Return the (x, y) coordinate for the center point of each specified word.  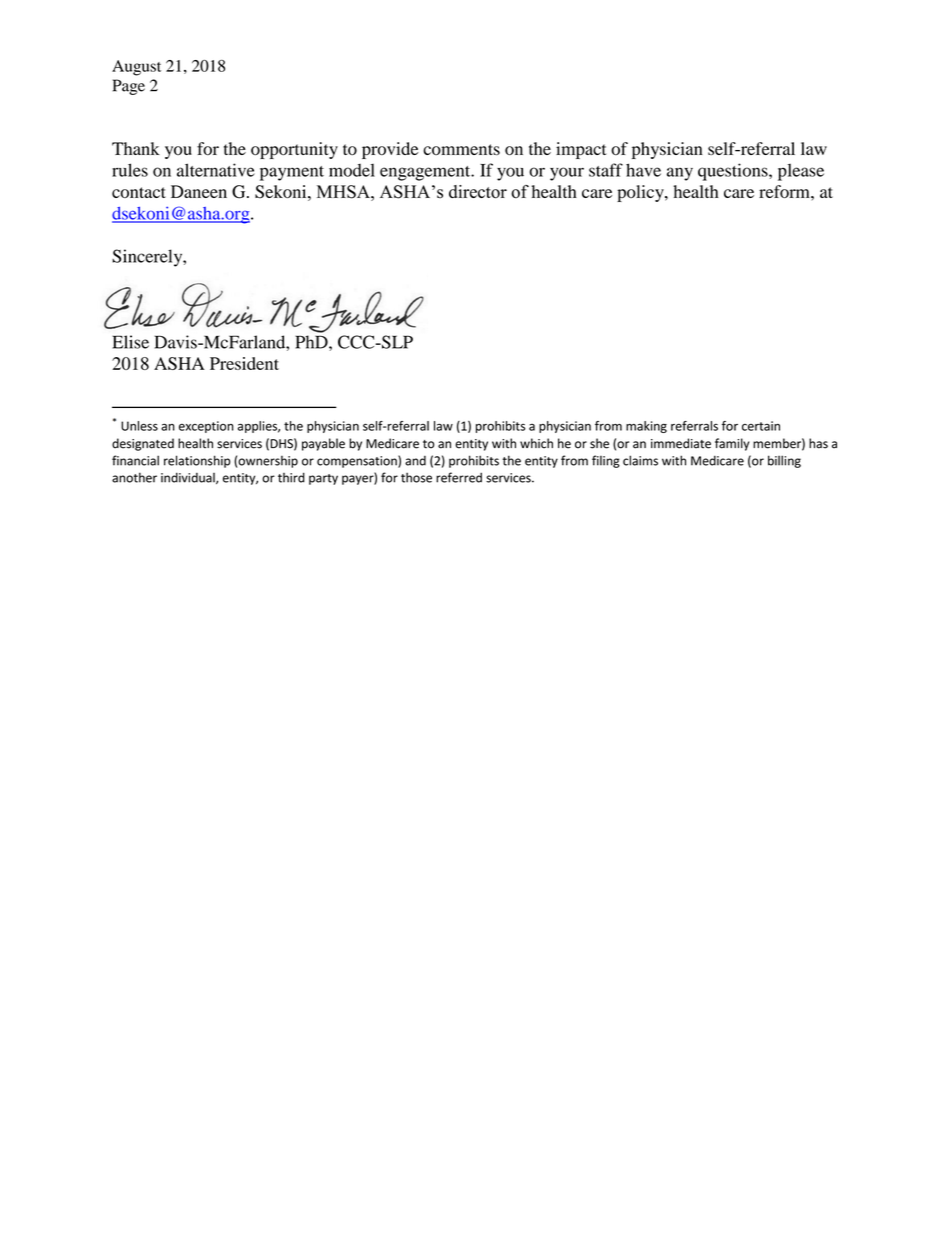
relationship (197, 461)
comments (461, 149)
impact (581, 150)
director (478, 192)
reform (785, 191)
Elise (130, 342)
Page (129, 87)
